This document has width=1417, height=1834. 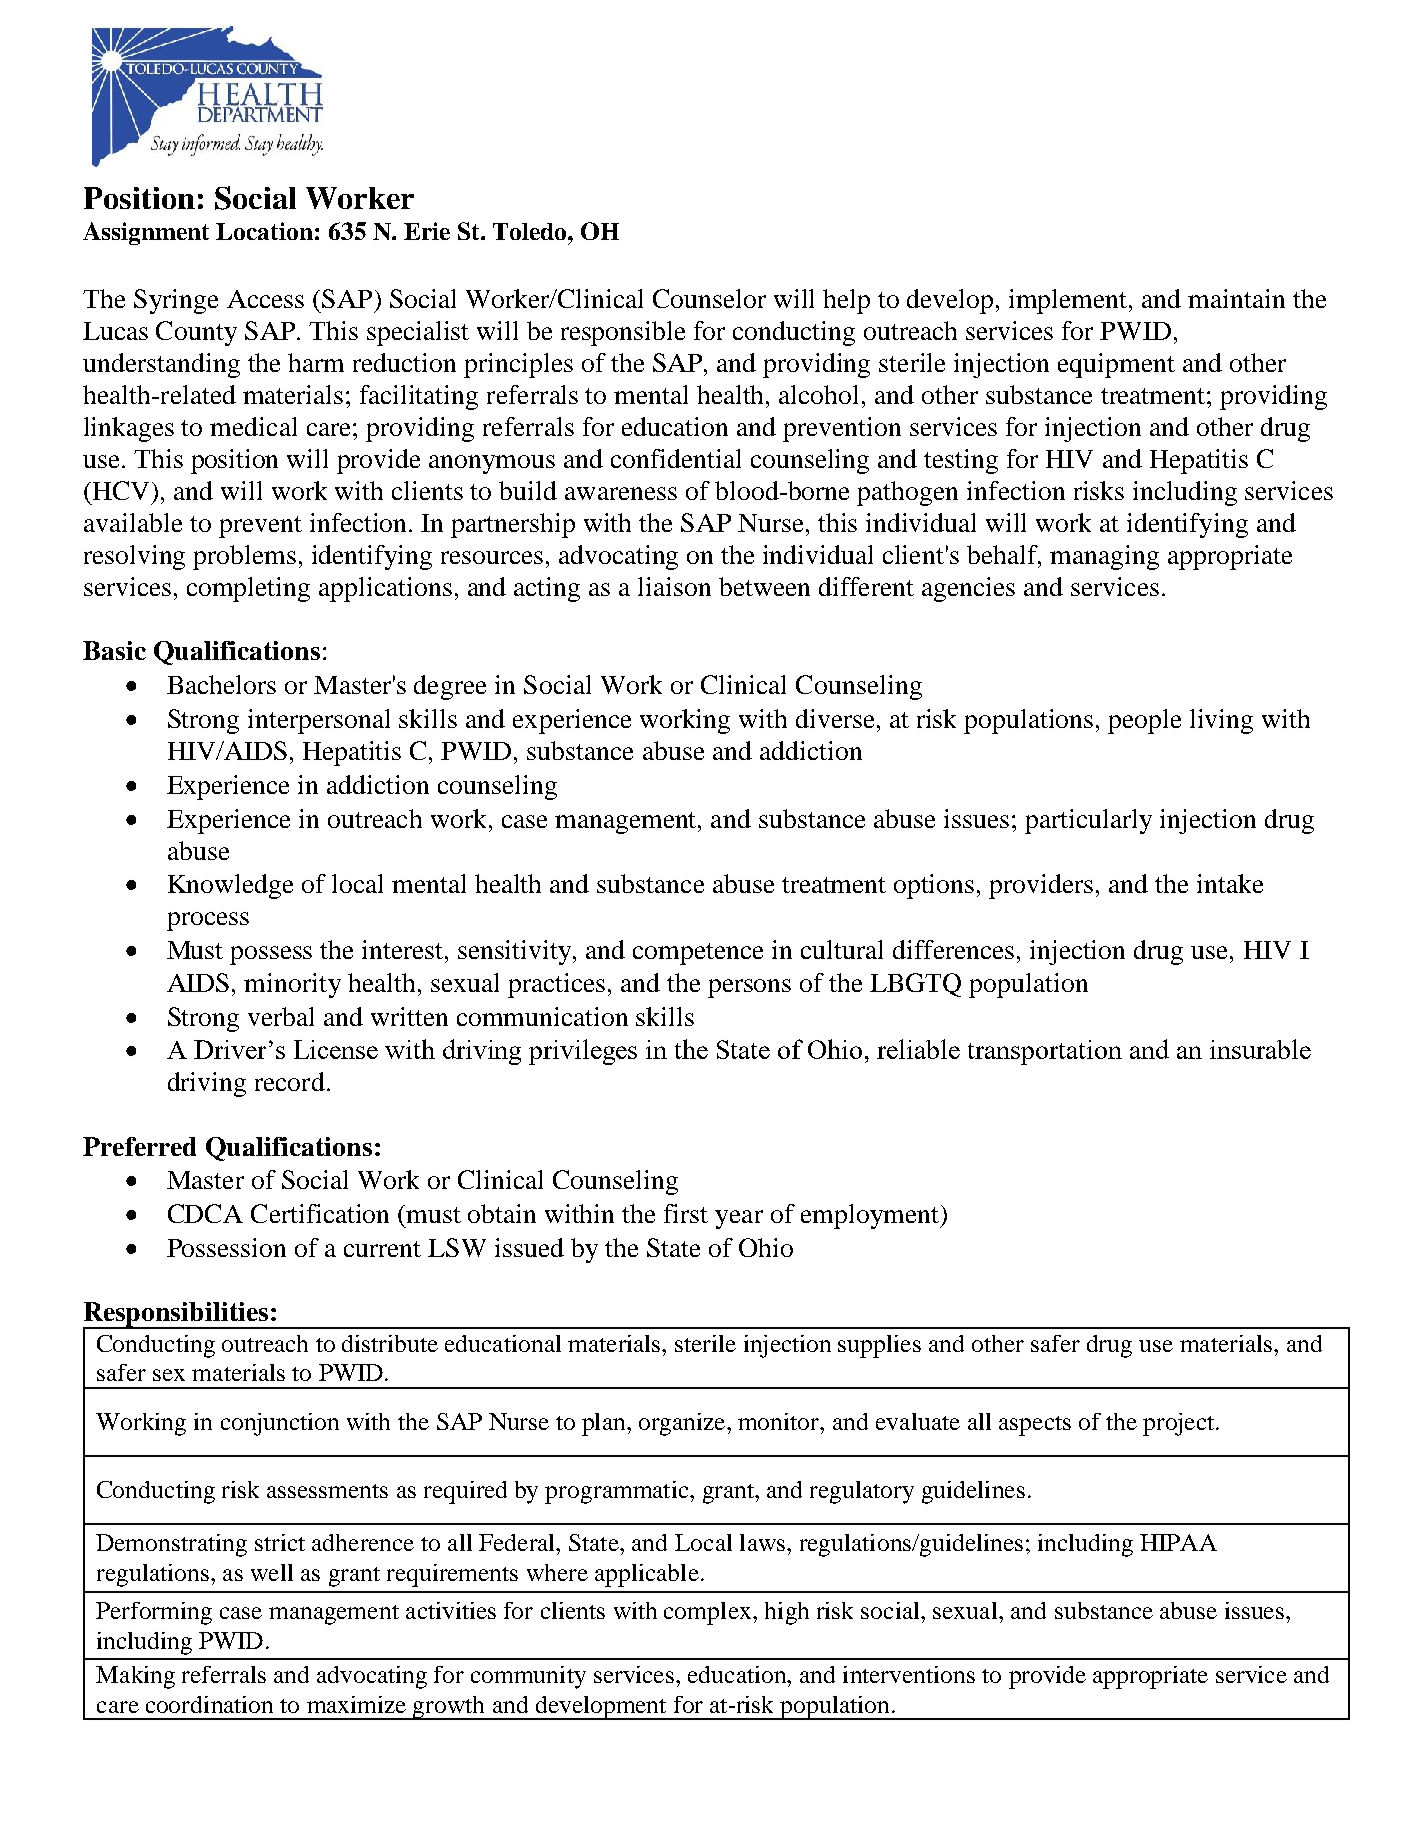 What do you see at coordinates (319, 721) in the document?
I see `interpersonal` at bounding box center [319, 721].
